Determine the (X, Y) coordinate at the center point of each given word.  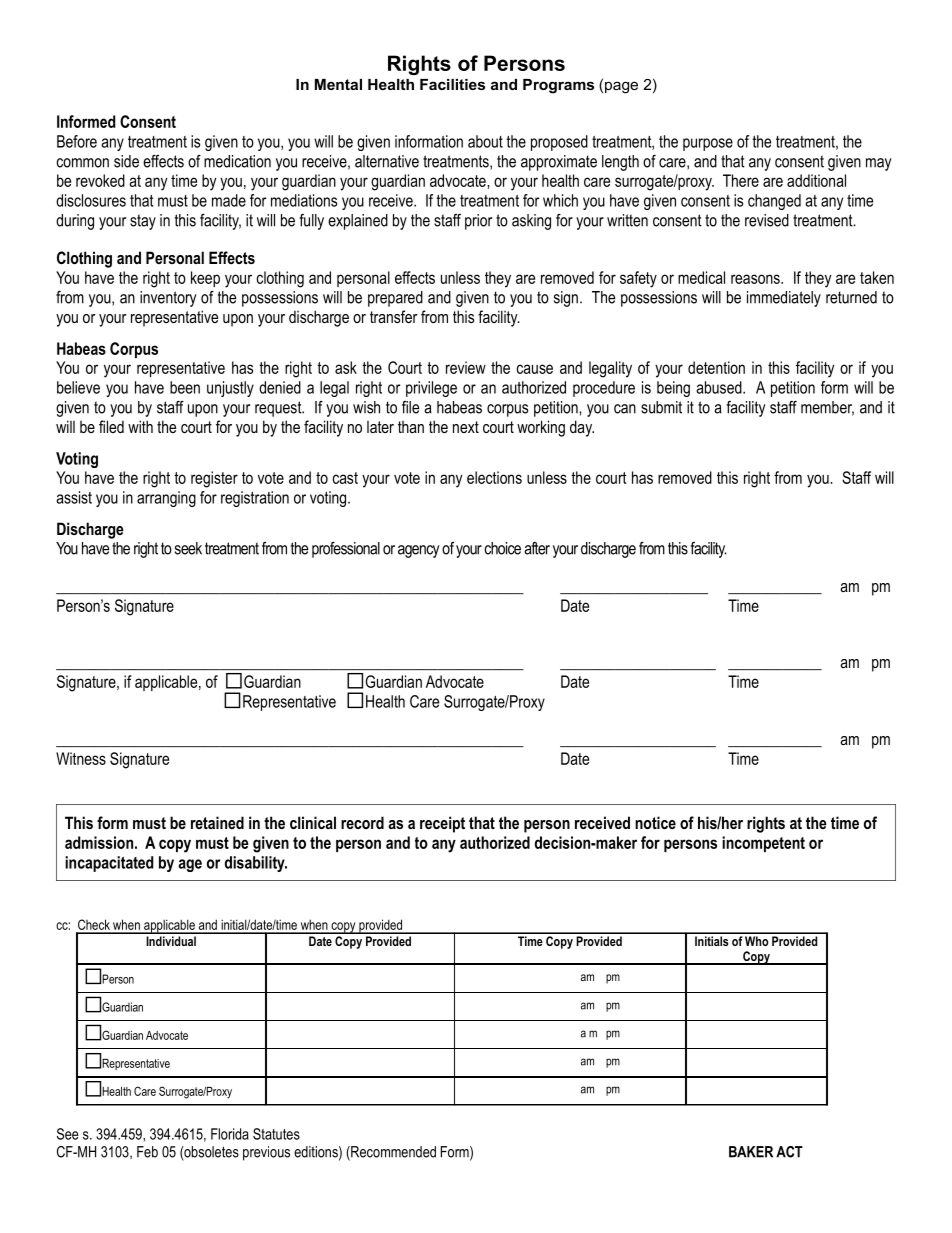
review (466, 367)
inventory (168, 299)
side (126, 161)
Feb (147, 1152)
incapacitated (109, 864)
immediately (784, 299)
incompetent (763, 844)
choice (503, 548)
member (827, 408)
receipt (442, 824)
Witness (81, 758)
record (362, 822)
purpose (708, 144)
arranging (166, 499)
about (485, 141)
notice (655, 822)
